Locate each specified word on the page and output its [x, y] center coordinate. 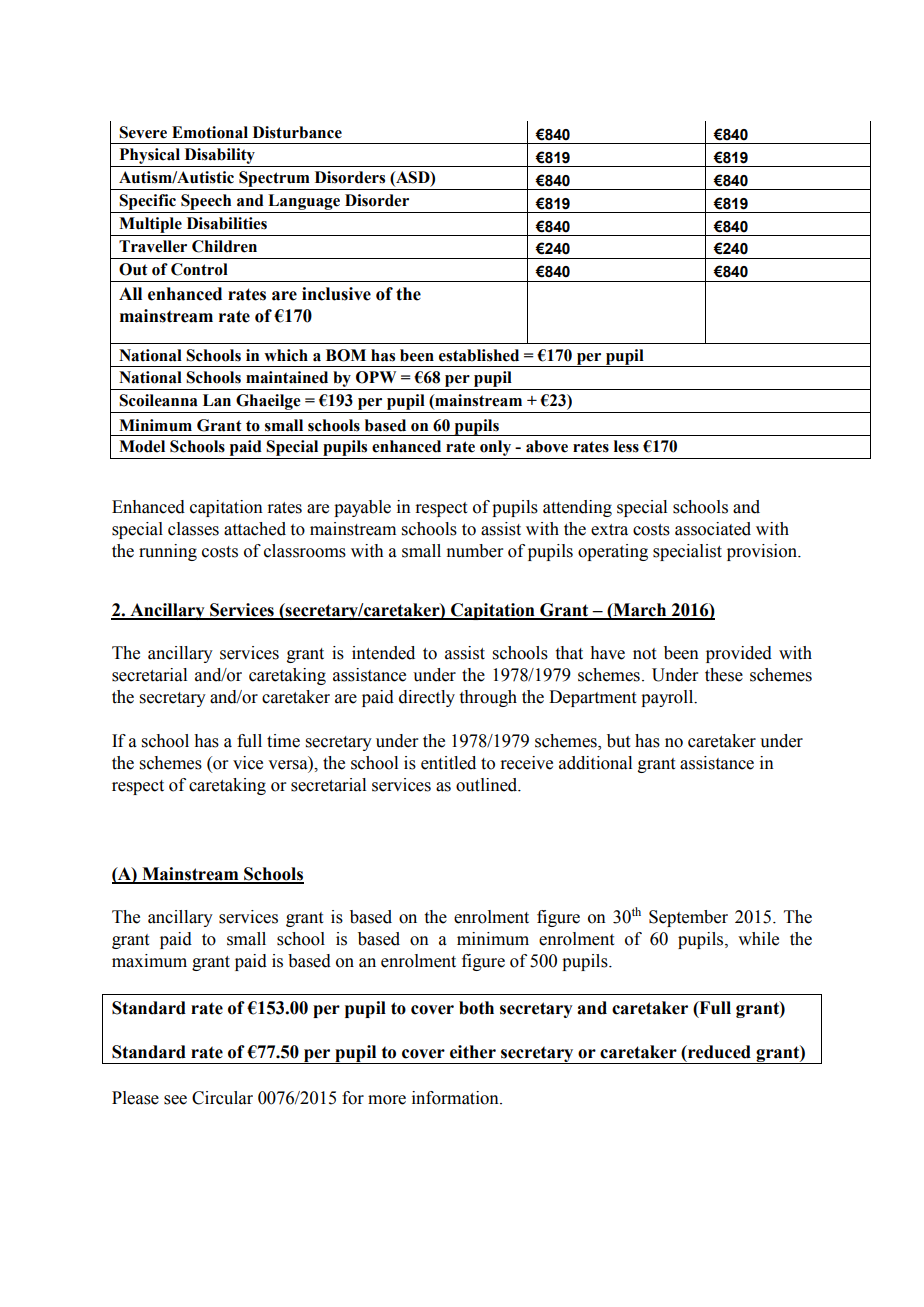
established [479, 355]
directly [427, 698]
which [286, 355]
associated [713, 529]
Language [304, 202]
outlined [488, 785]
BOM [346, 355]
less [626, 446]
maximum [149, 961]
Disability [219, 157]
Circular [222, 1098]
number [474, 551]
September [688, 918]
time [283, 741]
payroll [668, 698]
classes [193, 529]
